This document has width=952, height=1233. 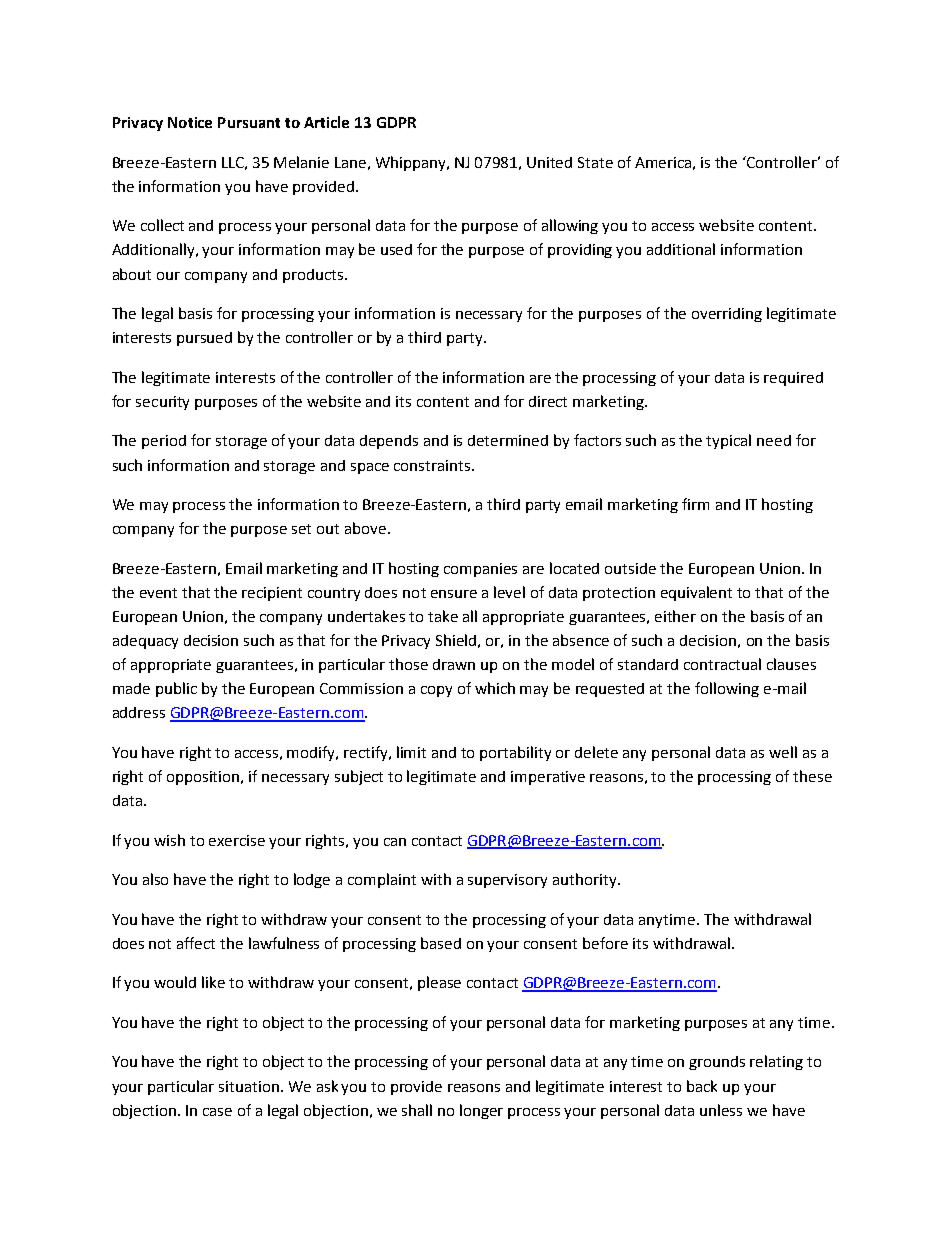 What do you see at coordinates (793, 379) in the document?
I see `required` at bounding box center [793, 379].
